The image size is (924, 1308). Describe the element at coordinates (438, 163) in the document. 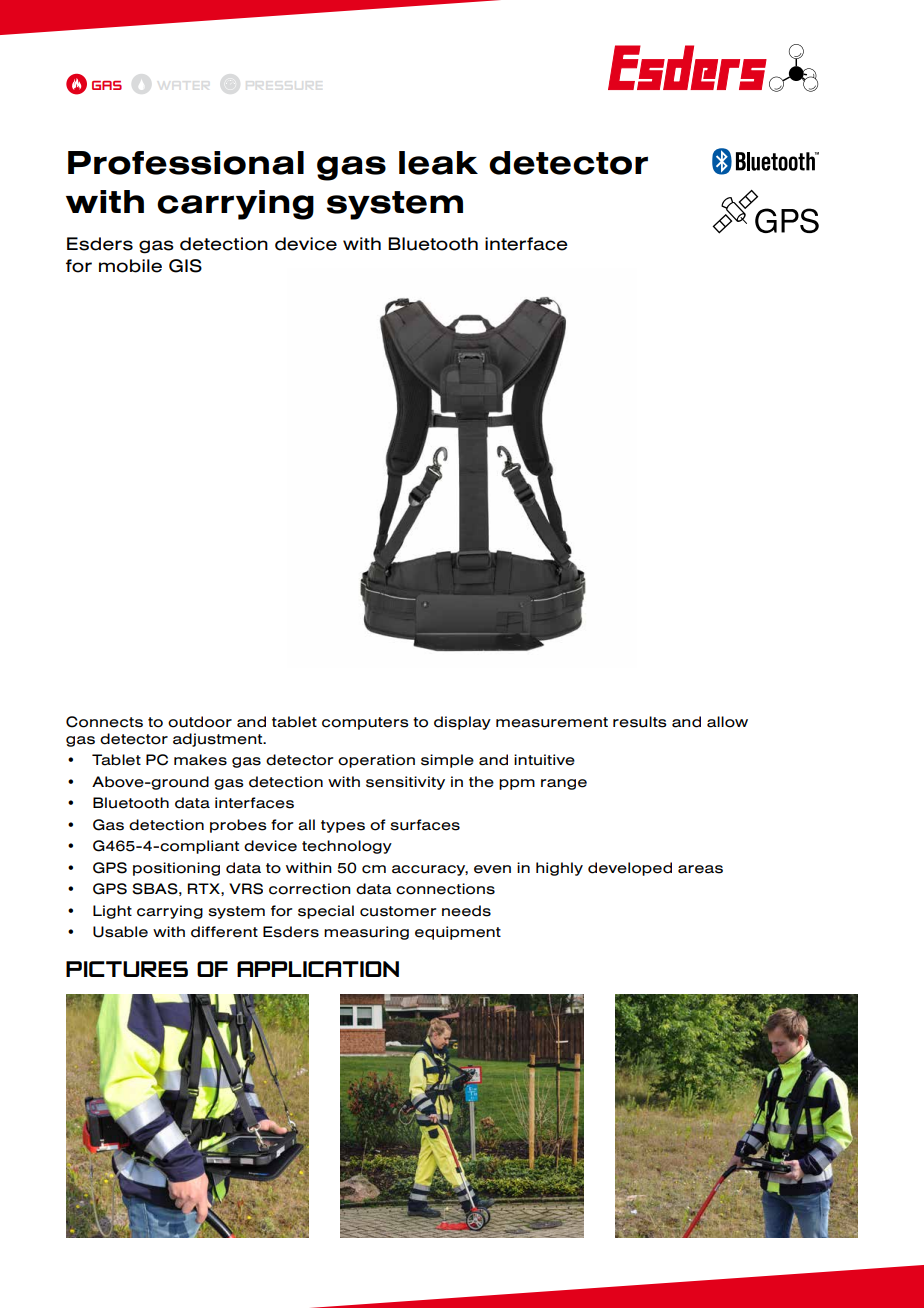

I see `leak` at that location.
